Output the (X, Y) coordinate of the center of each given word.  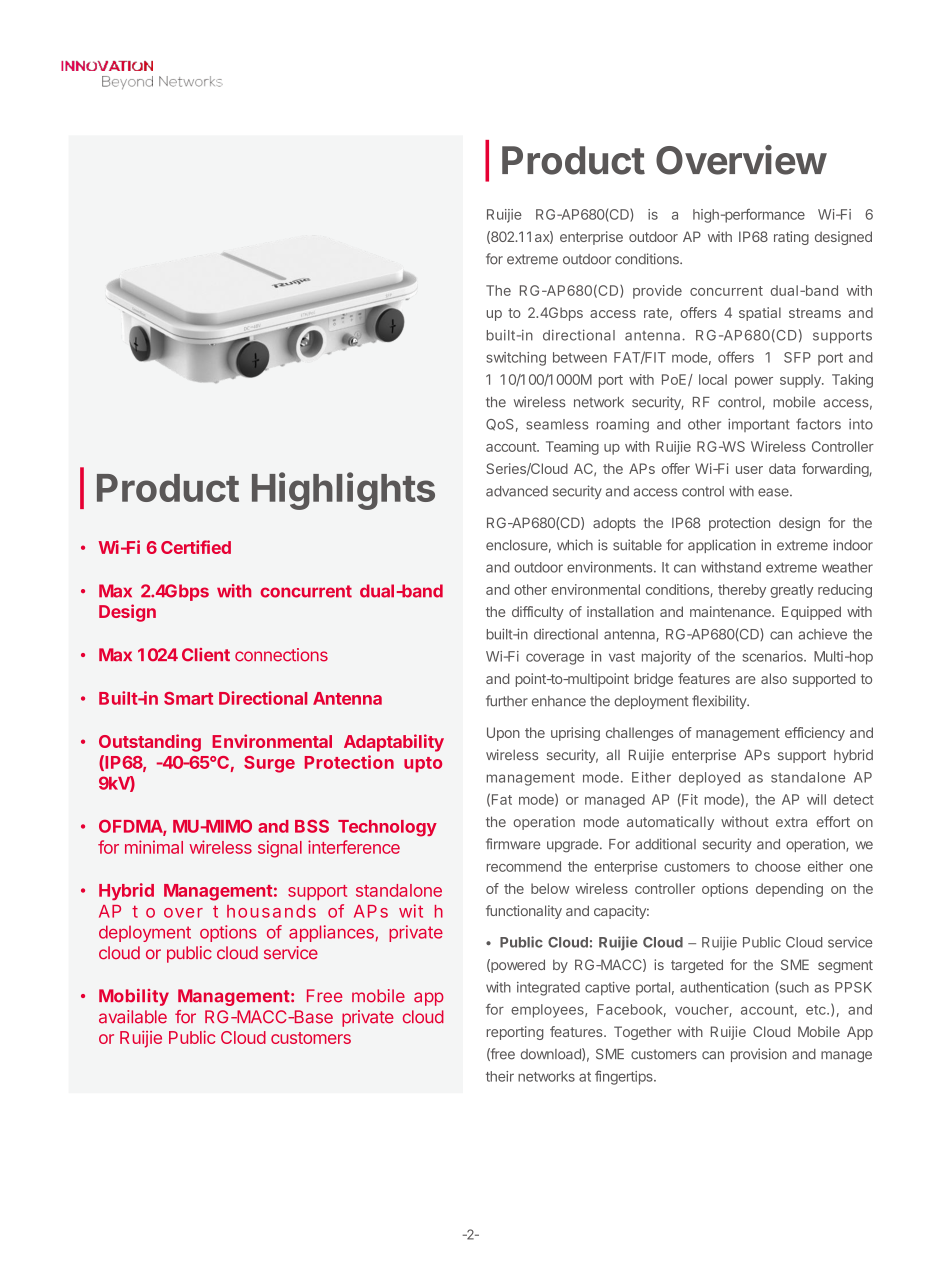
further (507, 701)
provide (657, 292)
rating (791, 238)
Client (206, 655)
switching (516, 359)
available (133, 1017)
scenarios (774, 656)
